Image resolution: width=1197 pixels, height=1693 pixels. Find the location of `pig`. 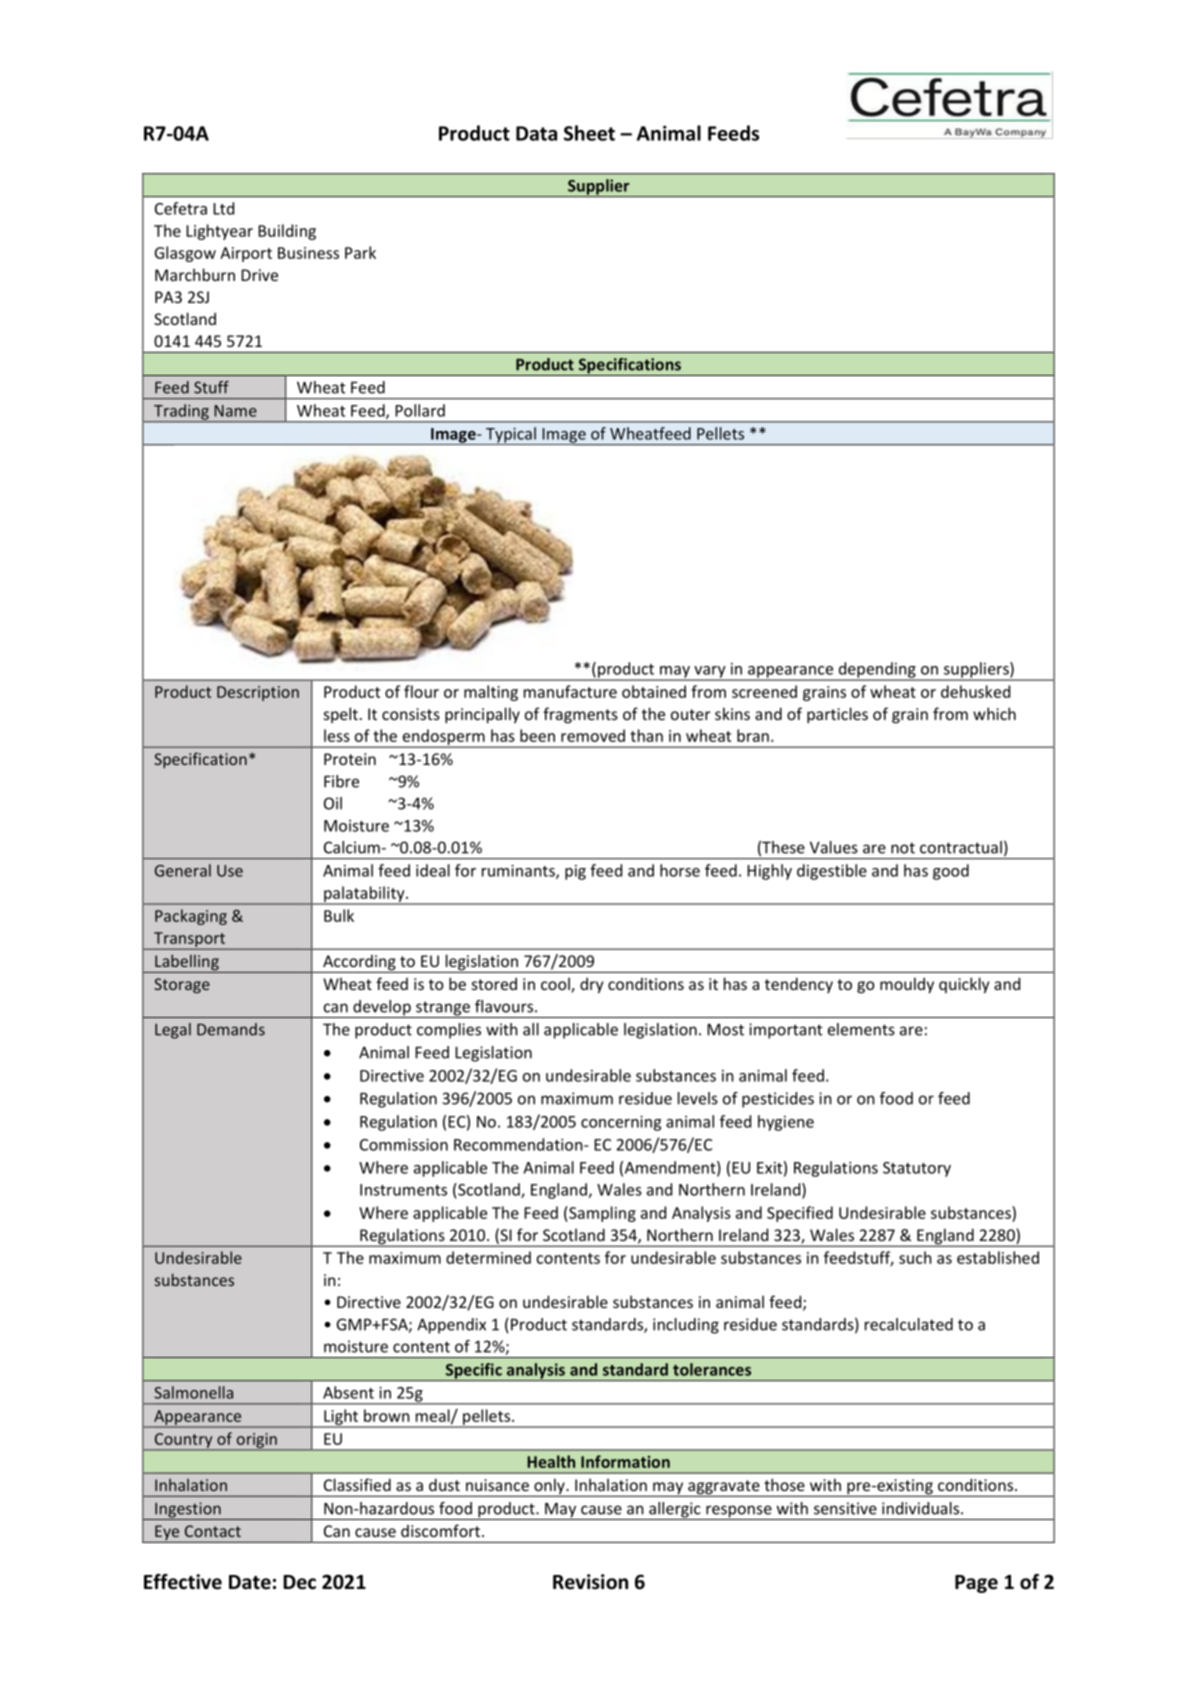

pig is located at coordinates (575, 872).
